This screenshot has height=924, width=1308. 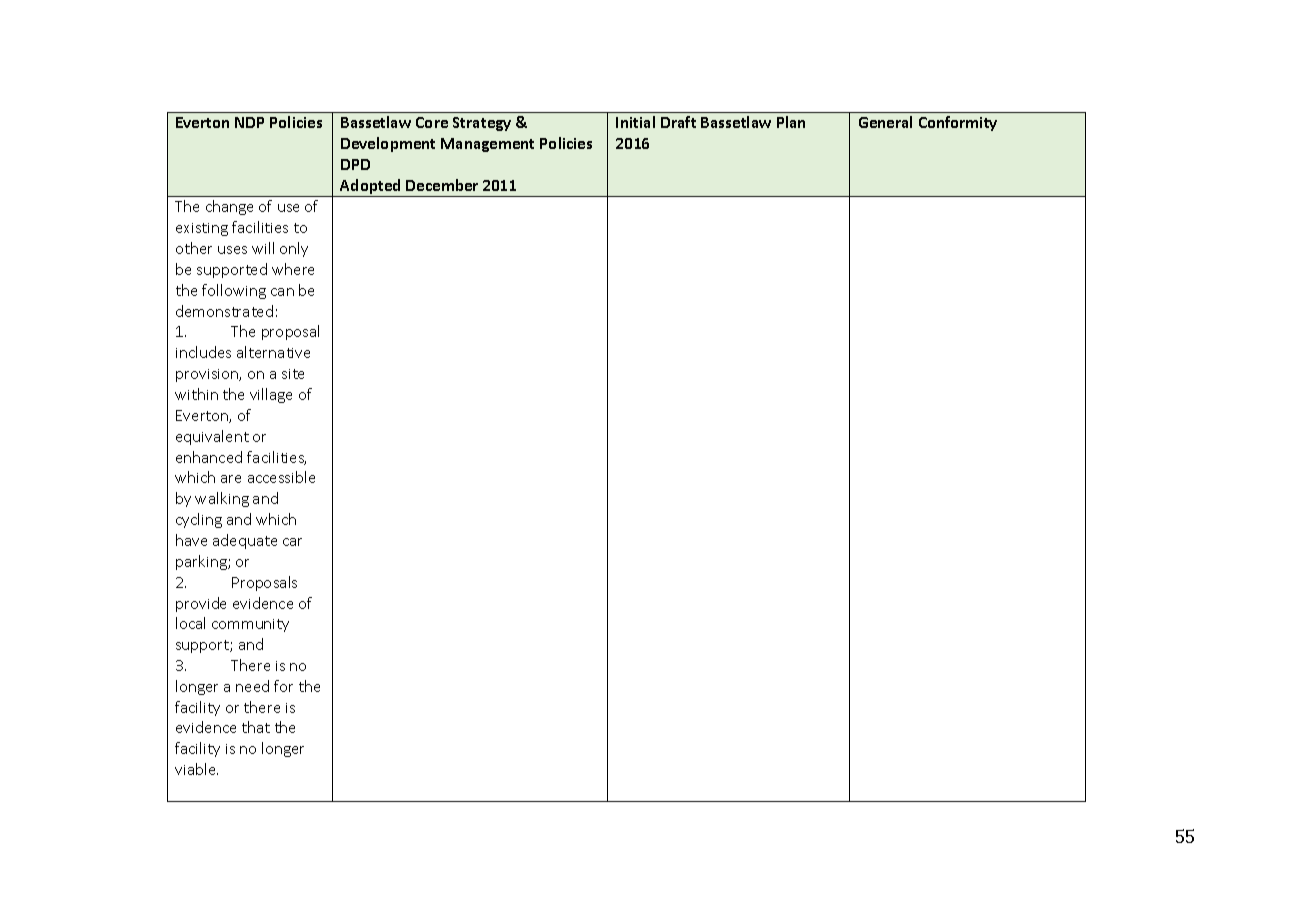 What do you see at coordinates (212, 437) in the screenshot?
I see `equivalent` at bounding box center [212, 437].
